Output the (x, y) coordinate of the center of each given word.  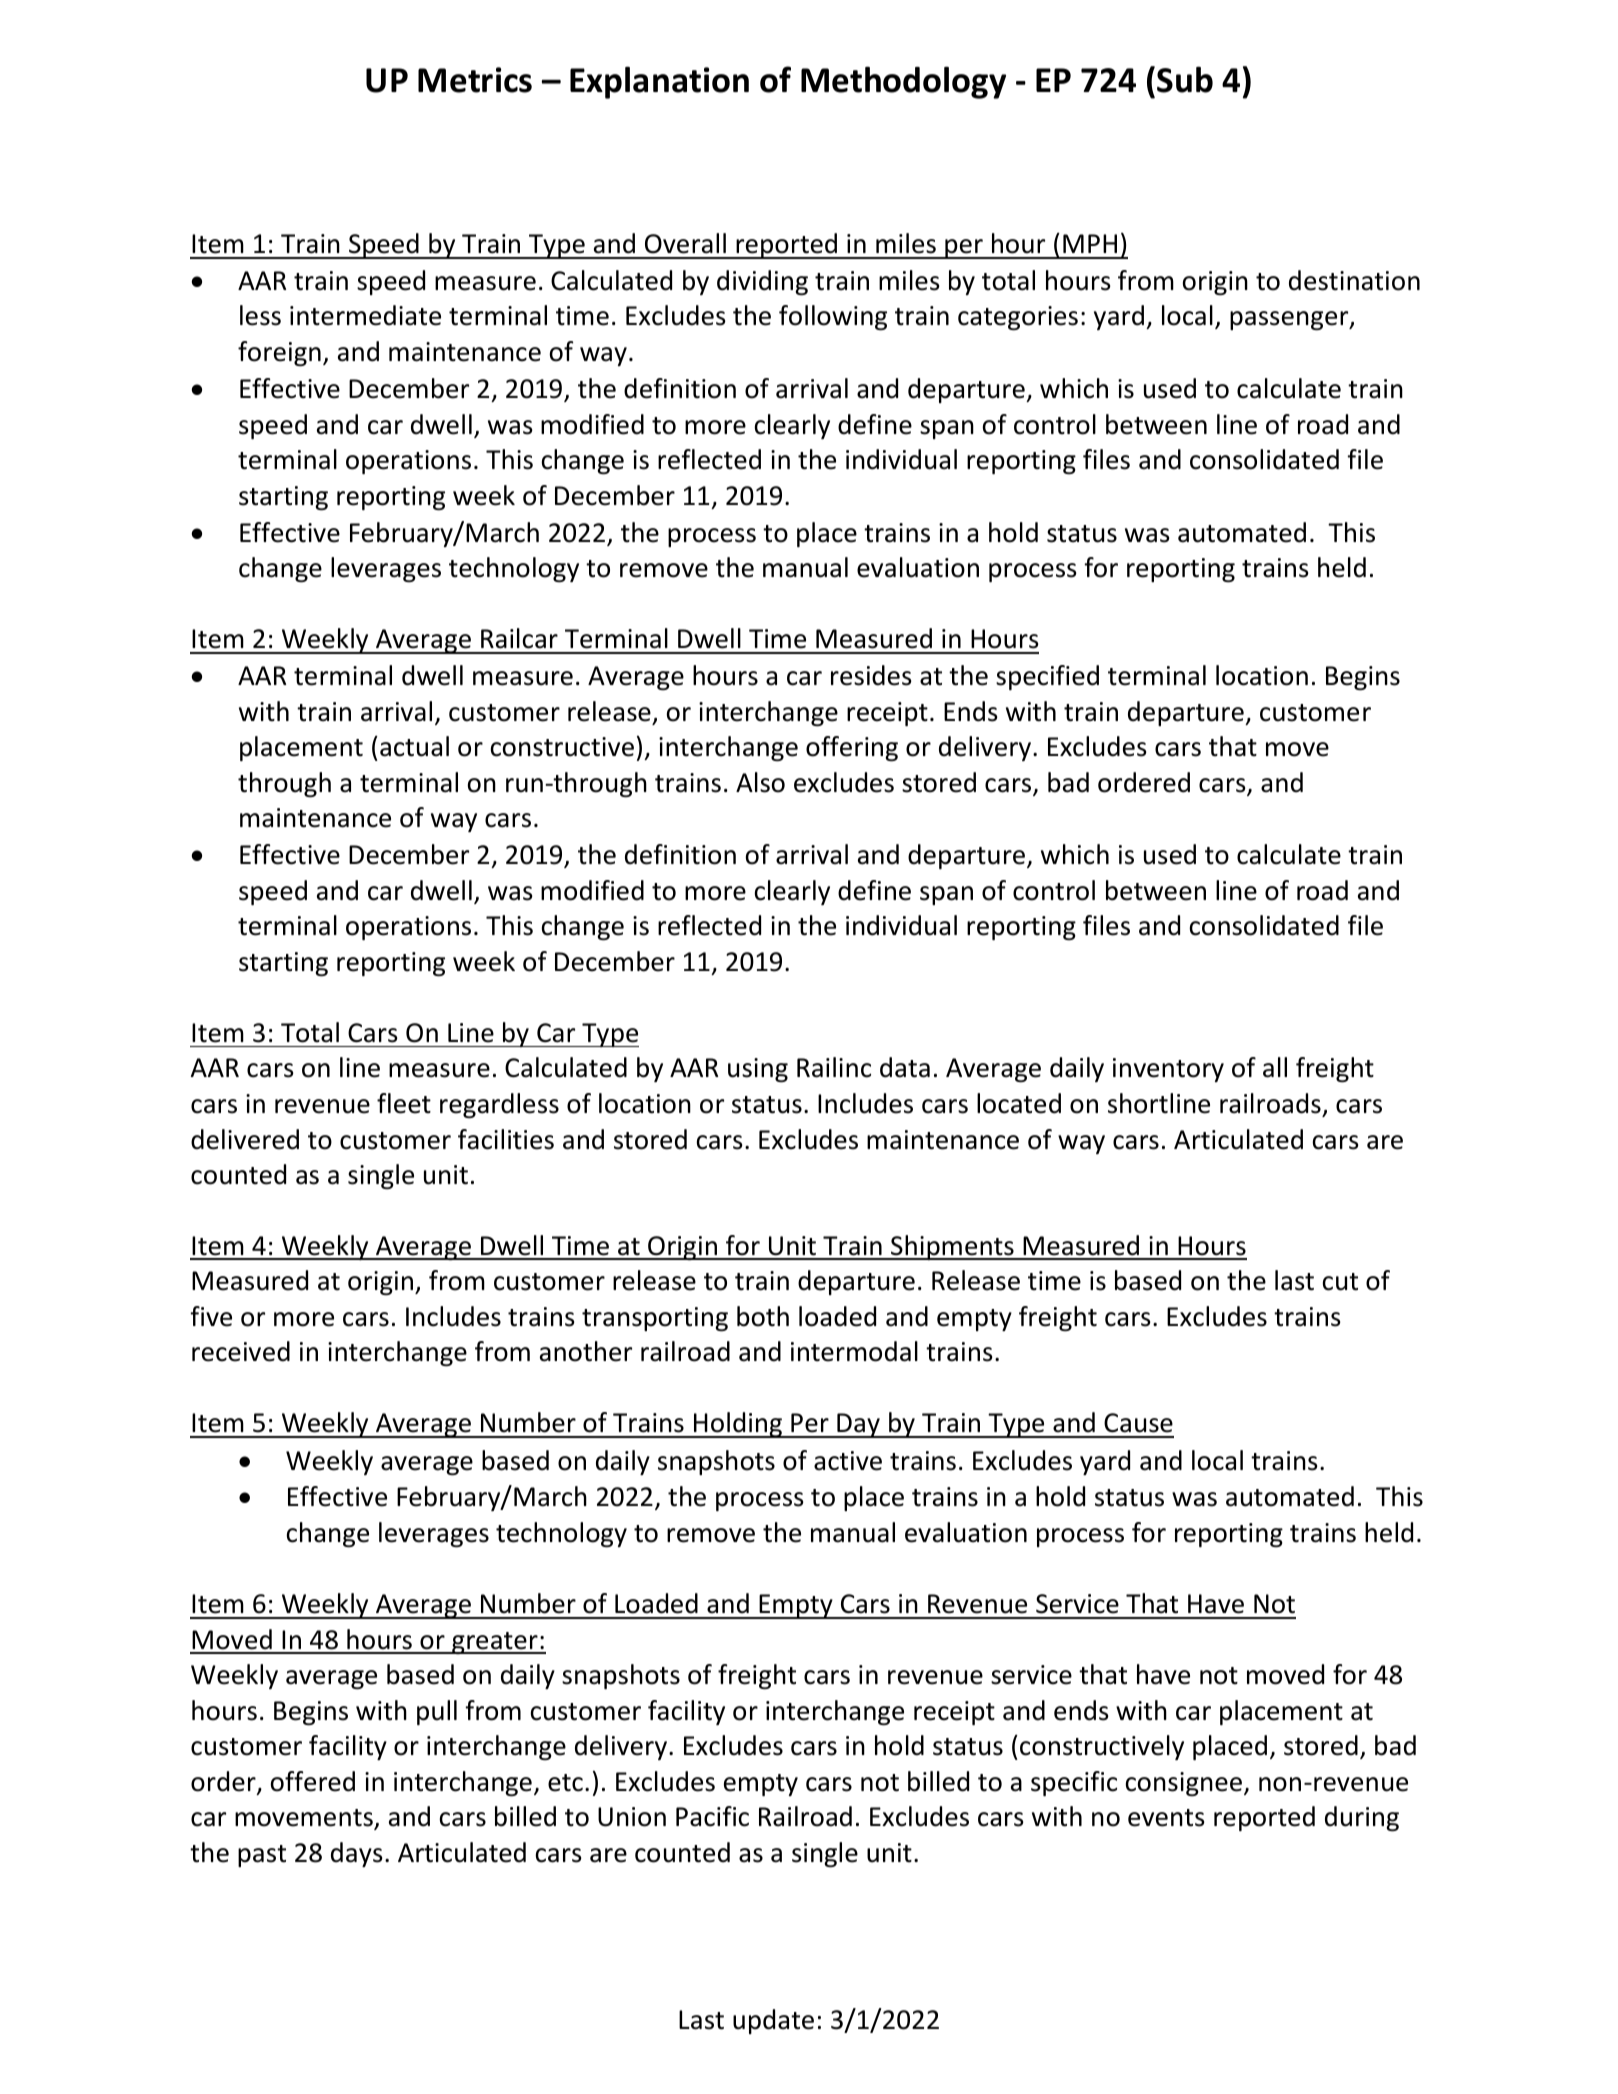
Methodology (903, 82)
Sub (1185, 79)
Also (760, 782)
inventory (1168, 1070)
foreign (279, 353)
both (763, 1316)
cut (1340, 1282)
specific (1074, 1783)
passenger (1290, 320)
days (357, 1854)
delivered (245, 1139)
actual (414, 746)
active (848, 1461)
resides (871, 675)
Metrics (475, 80)
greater (495, 1643)
